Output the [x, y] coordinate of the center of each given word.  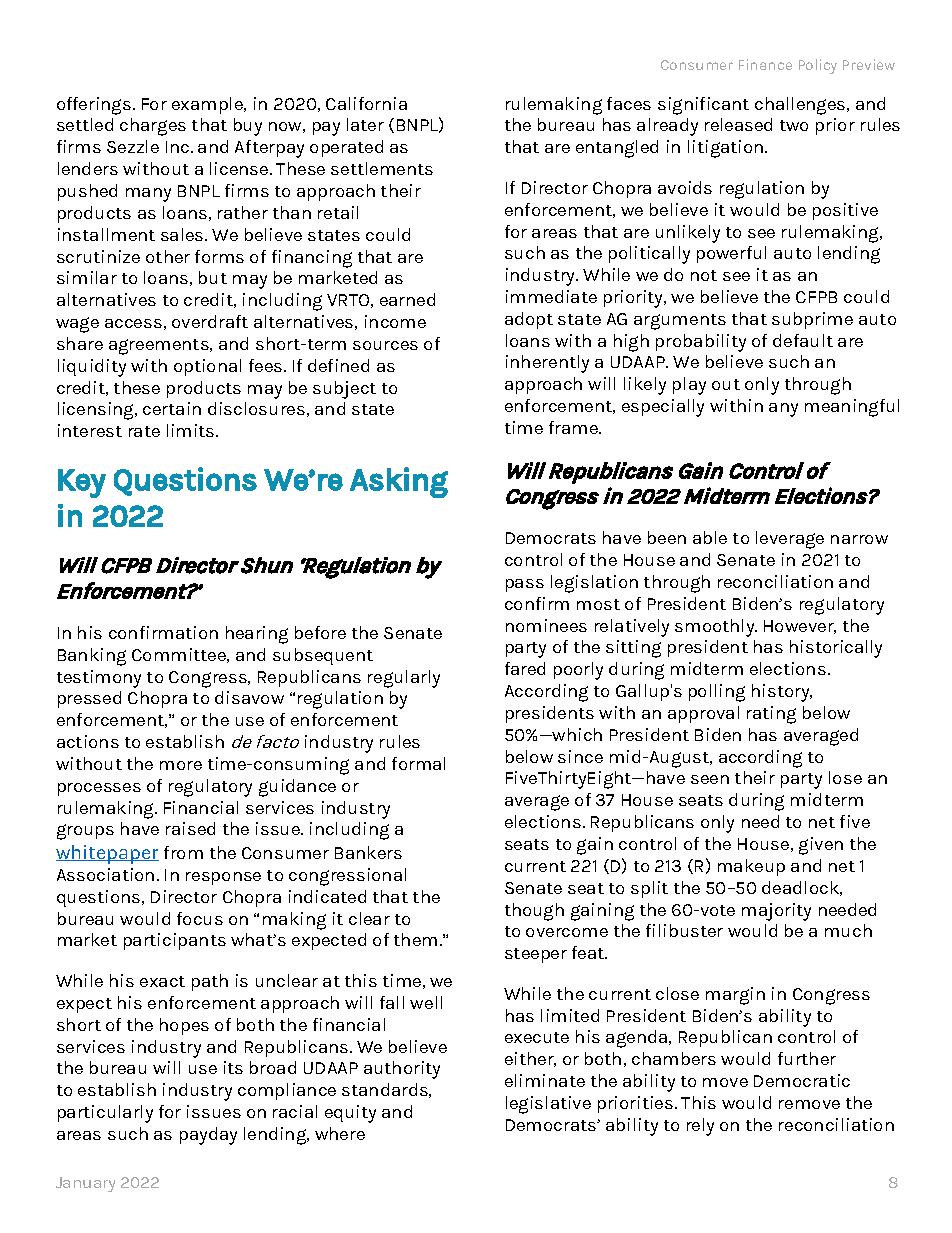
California [366, 103]
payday [208, 1136]
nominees [546, 625]
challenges [801, 106]
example [208, 105]
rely [700, 1127]
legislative [548, 1105]
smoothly [716, 628]
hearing [257, 635]
